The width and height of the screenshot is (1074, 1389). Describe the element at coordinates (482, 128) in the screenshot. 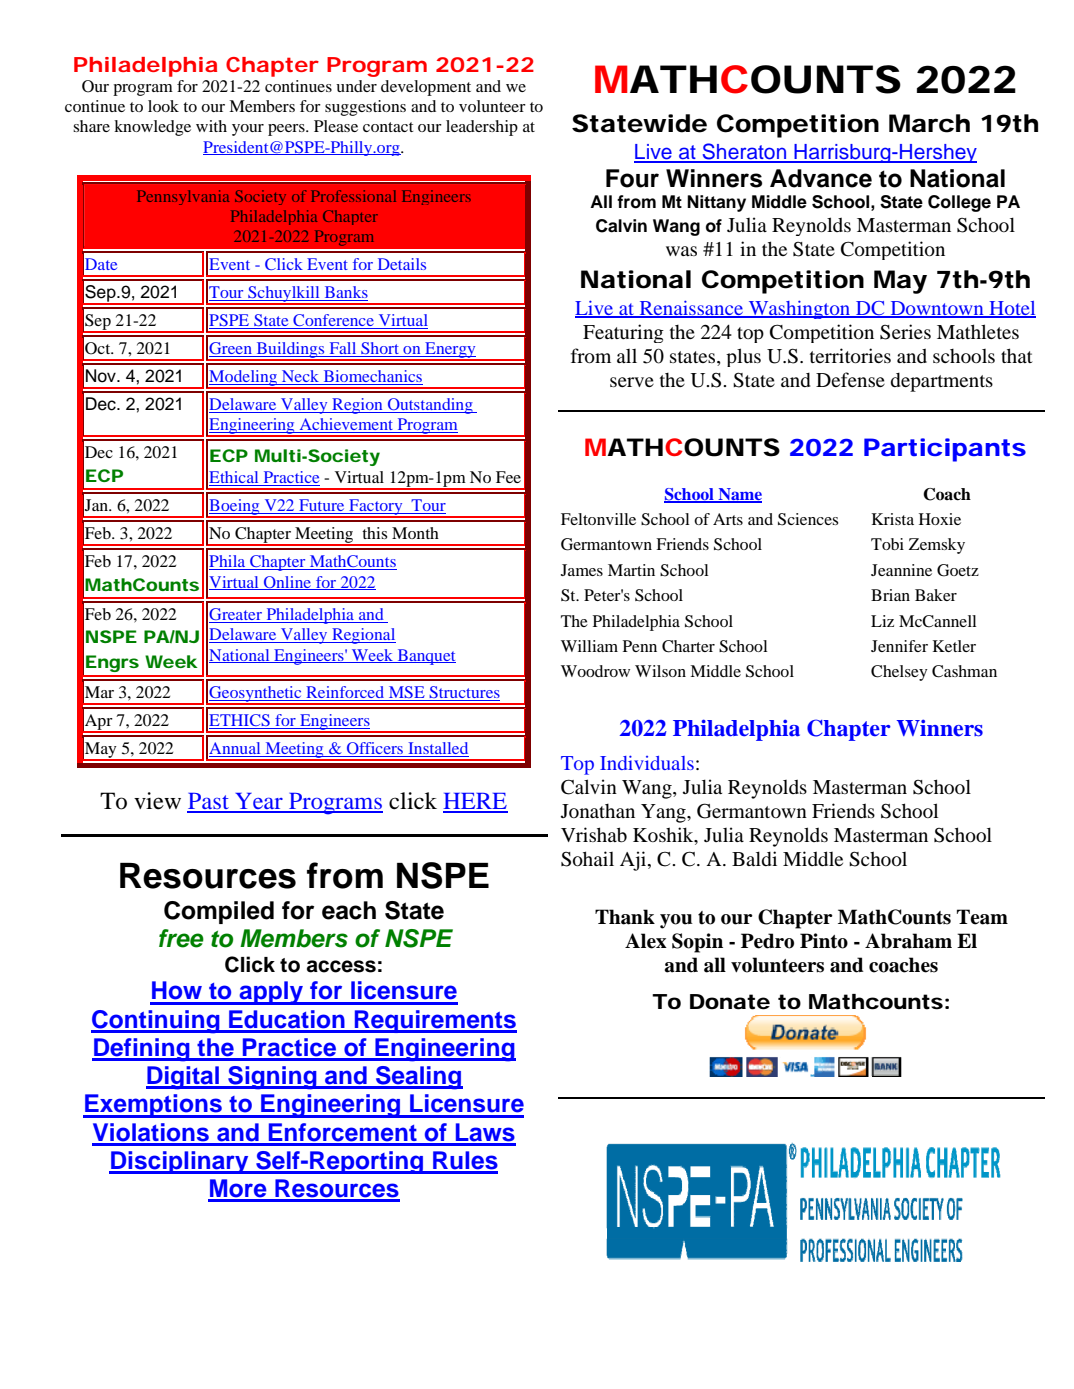

I see `leadership` at that location.
